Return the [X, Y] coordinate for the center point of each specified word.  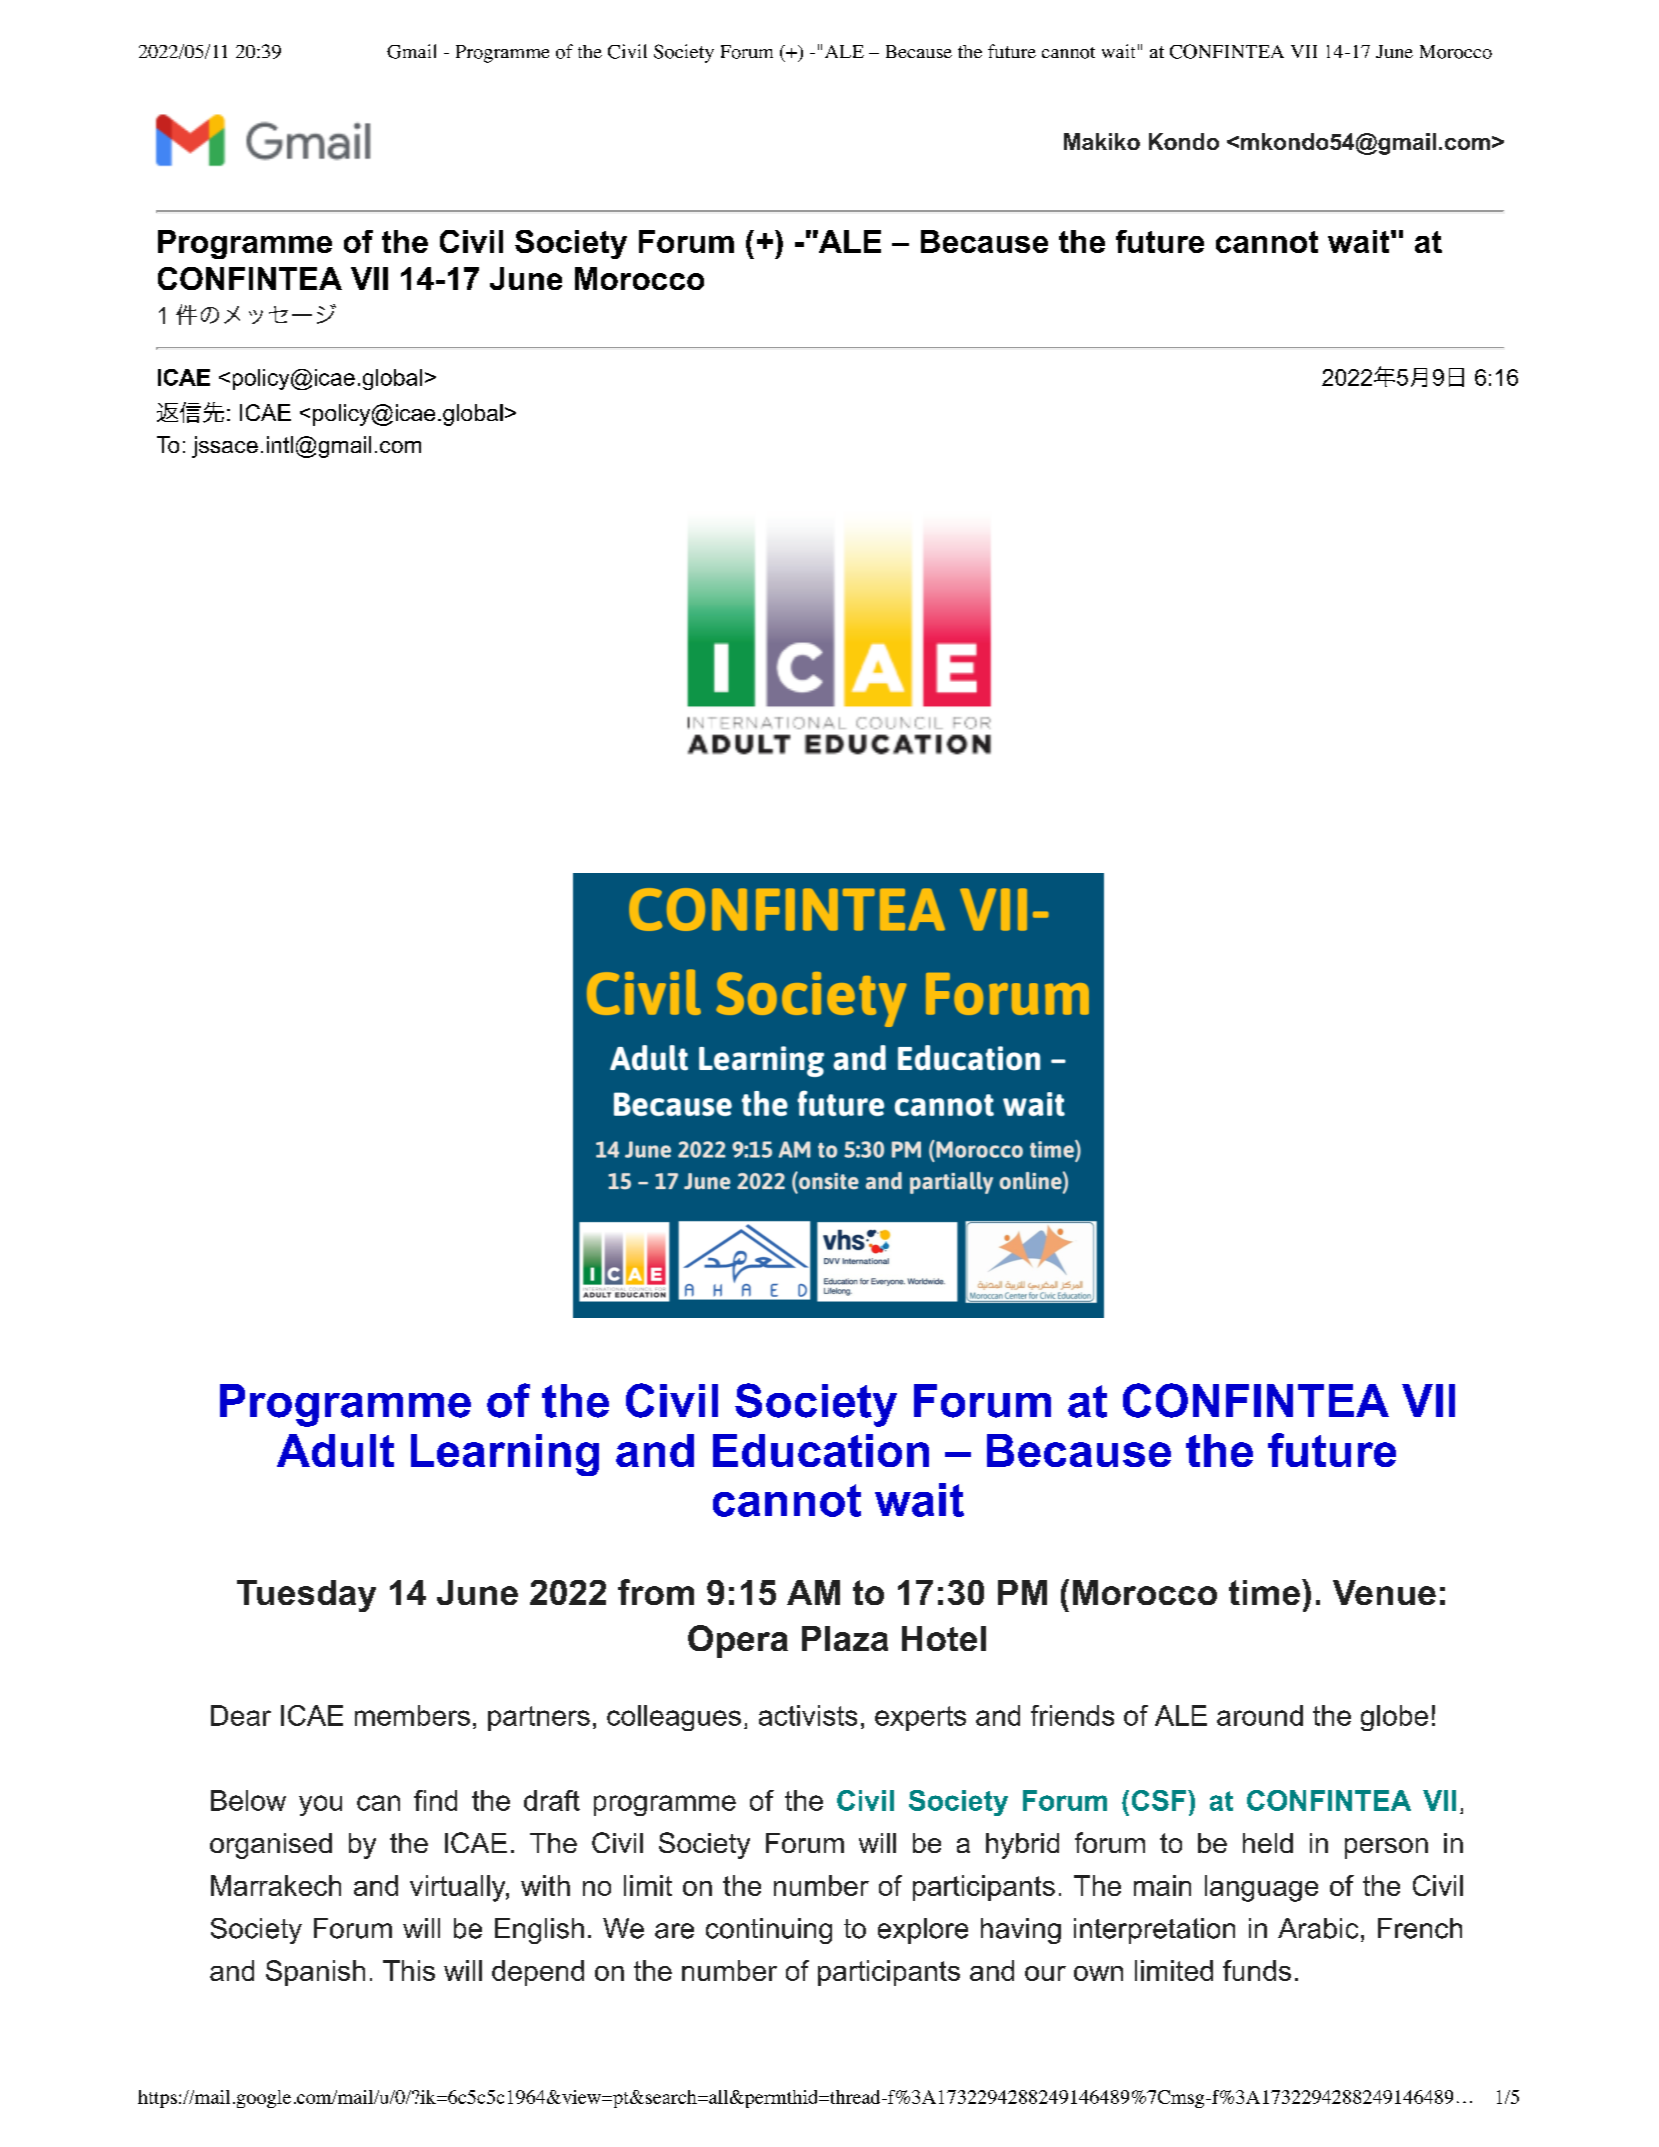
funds [1257, 1970]
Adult [335, 1450]
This [409, 1970]
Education [821, 1450]
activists [808, 1715]
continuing [769, 1931]
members [412, 1715]
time [1264, 1592]
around [1260, 1715]
